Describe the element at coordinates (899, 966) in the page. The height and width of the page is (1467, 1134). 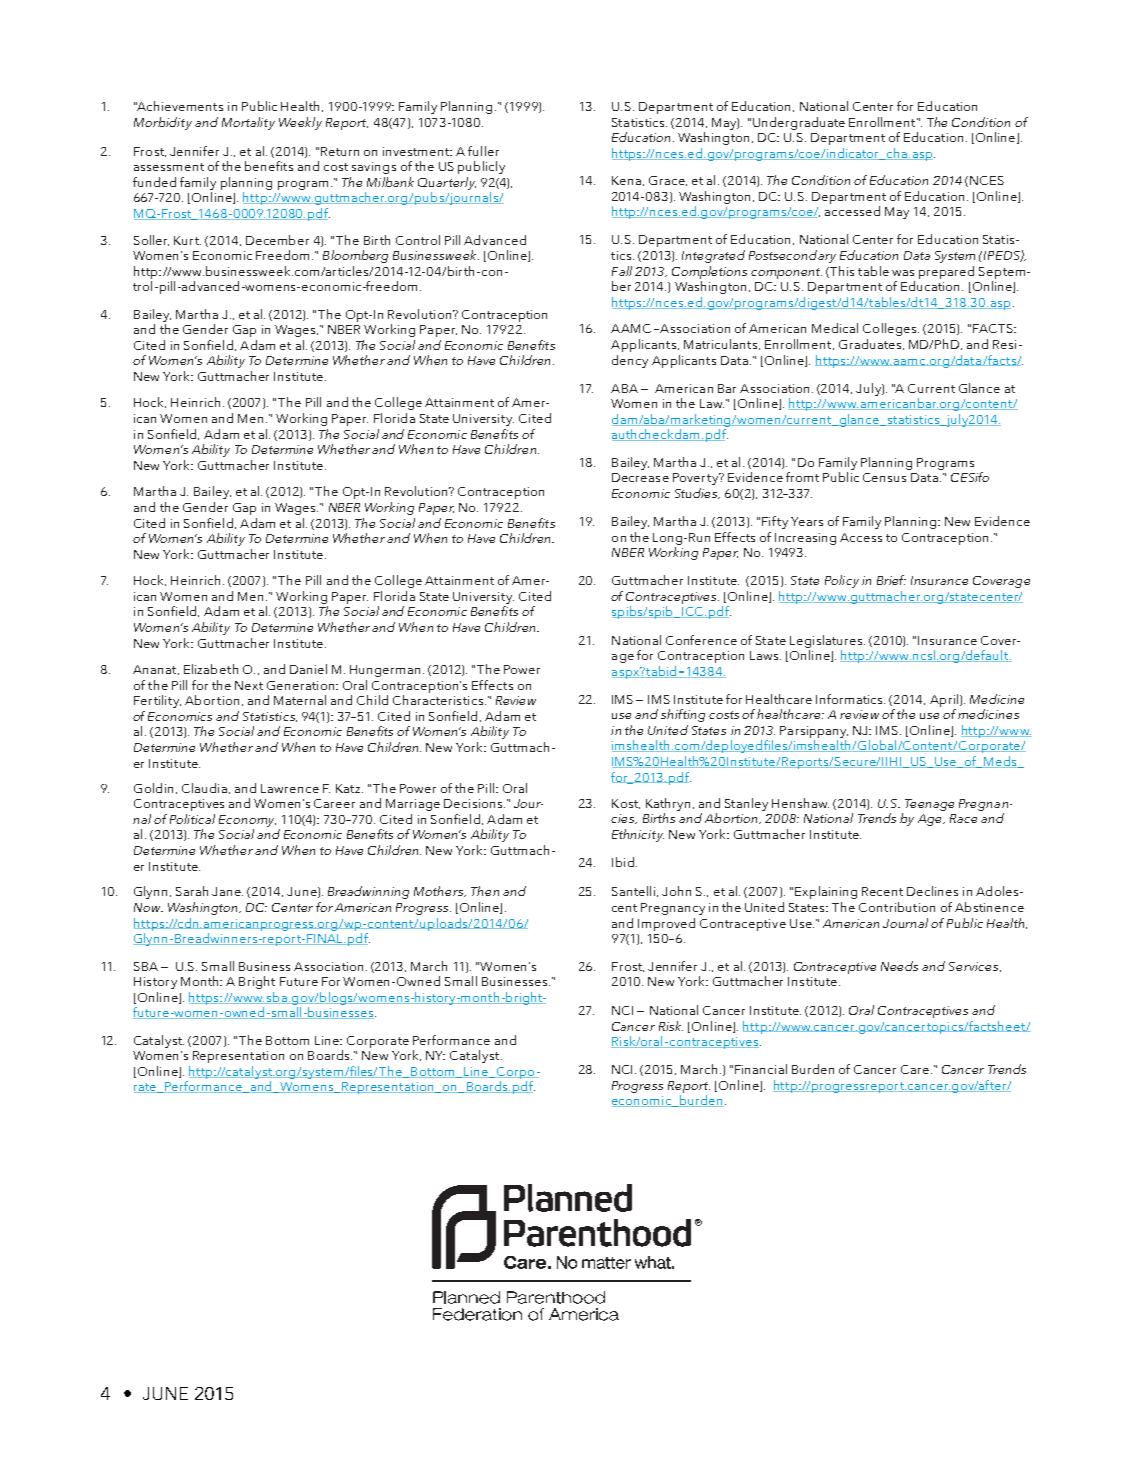
I see `Needs` at that location.
